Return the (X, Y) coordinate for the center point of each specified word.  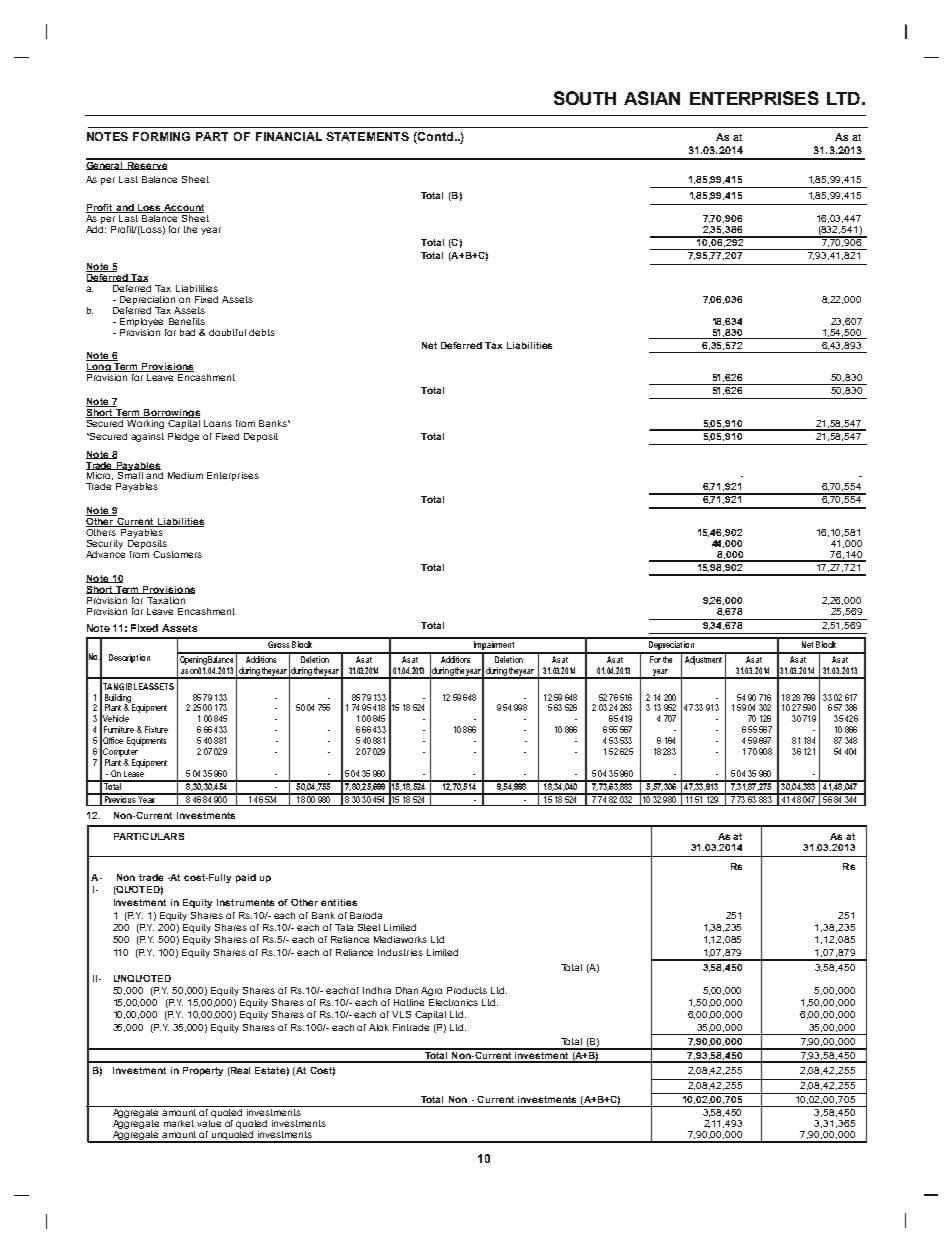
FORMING (161, 136)
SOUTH (585, 98)
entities (339, 902)
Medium (185, 475)
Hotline (409, 1002)
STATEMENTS (367, 136)
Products (467, 990)
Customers (177, 554)
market (179, 1123)
